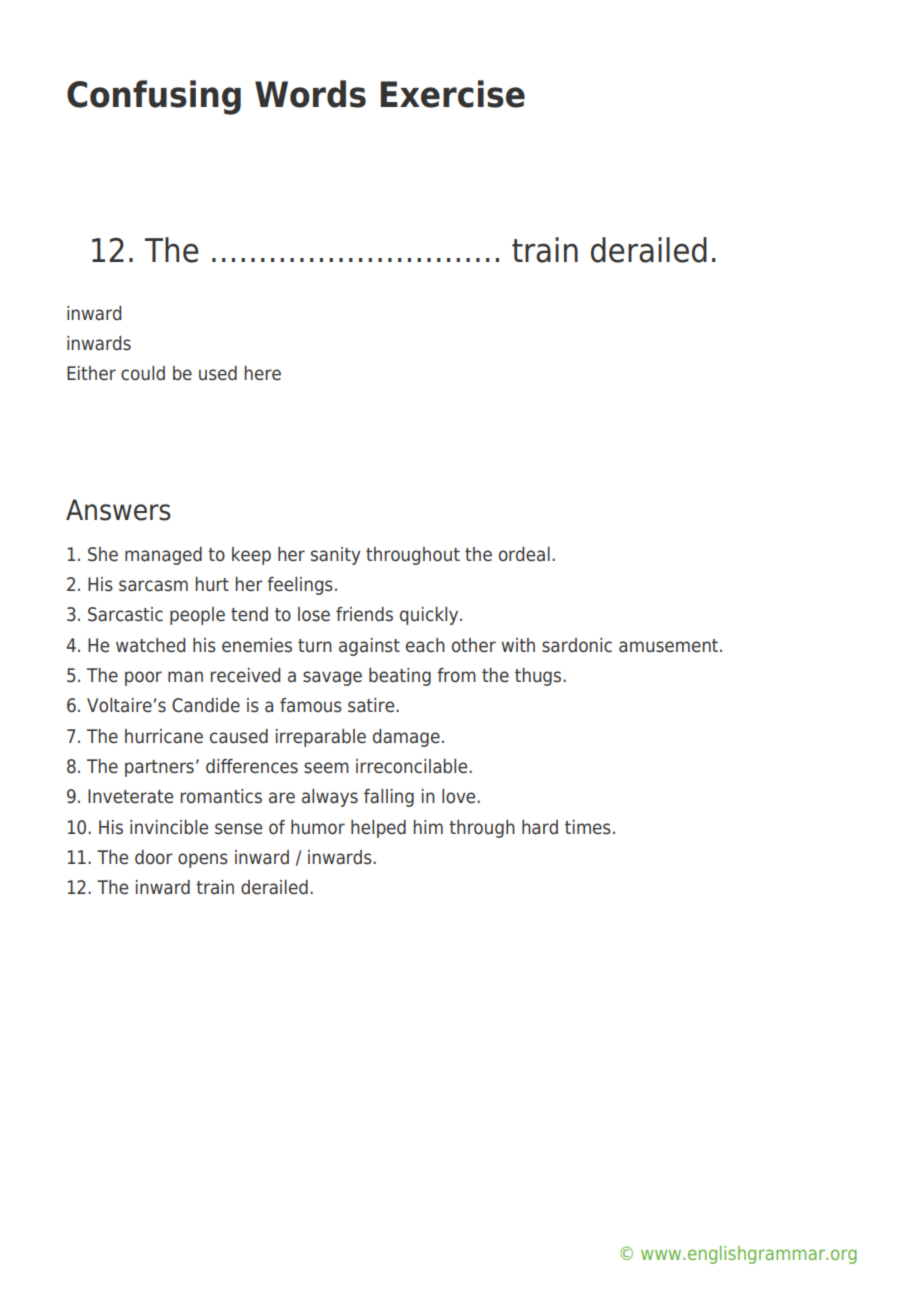 The height and width of the image is (1308, 924). What do you see at coordinates (154, 97) in the image?
I see `Confusing` at bounding box center [154, 97].
